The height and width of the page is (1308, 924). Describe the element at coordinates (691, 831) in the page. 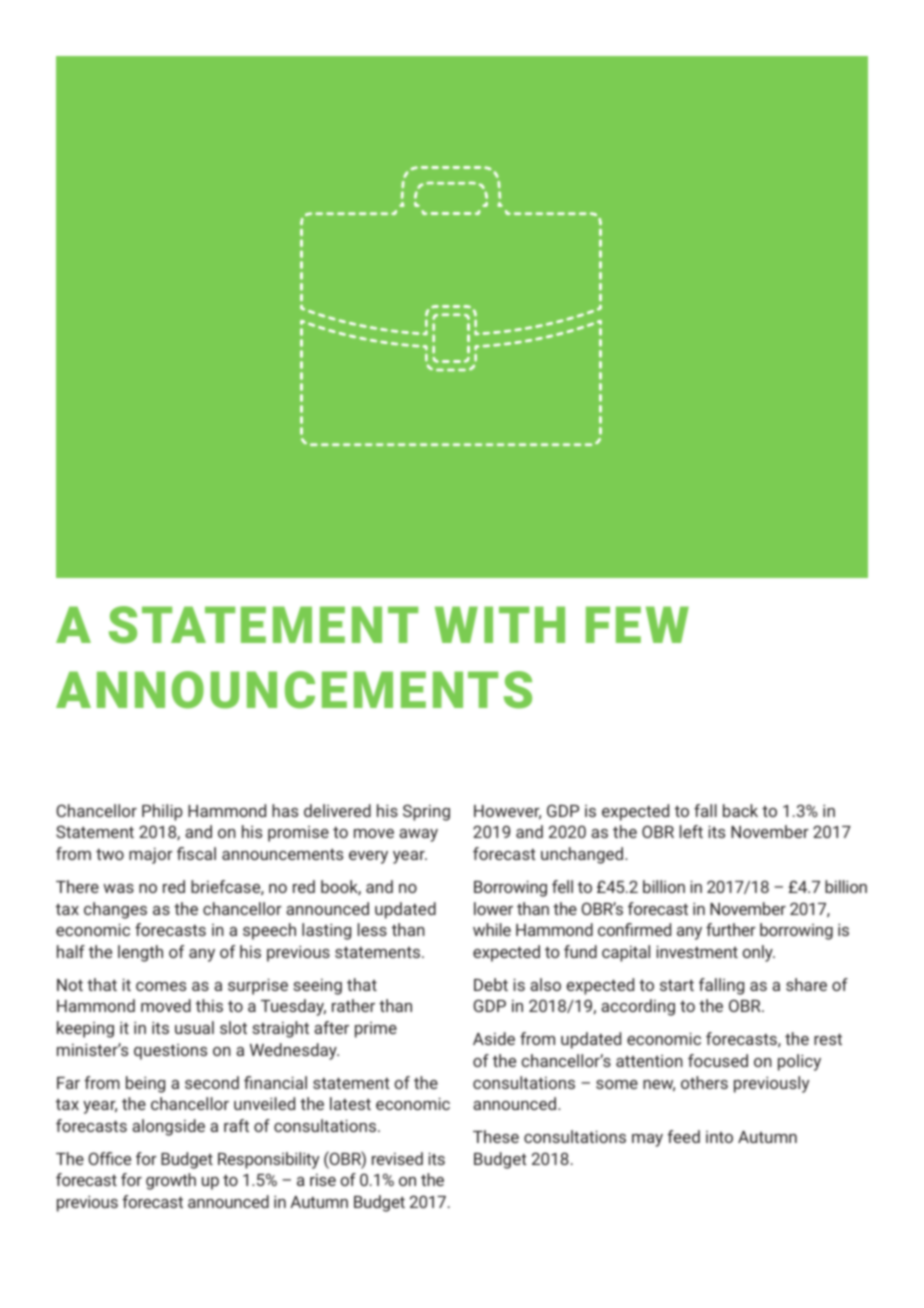

I see `left` at that location.
